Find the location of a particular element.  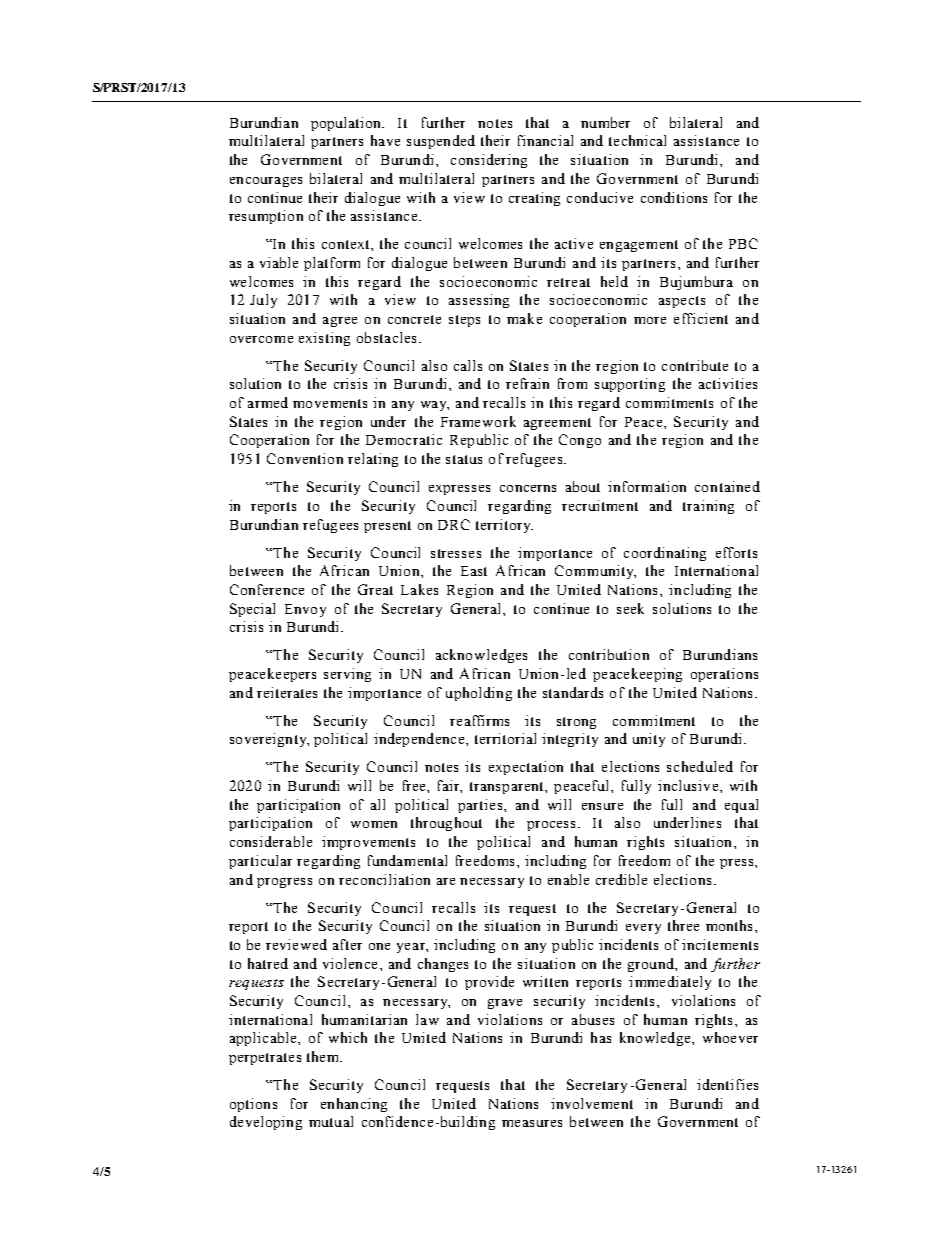

progress is located at coordinates (284, 883).
